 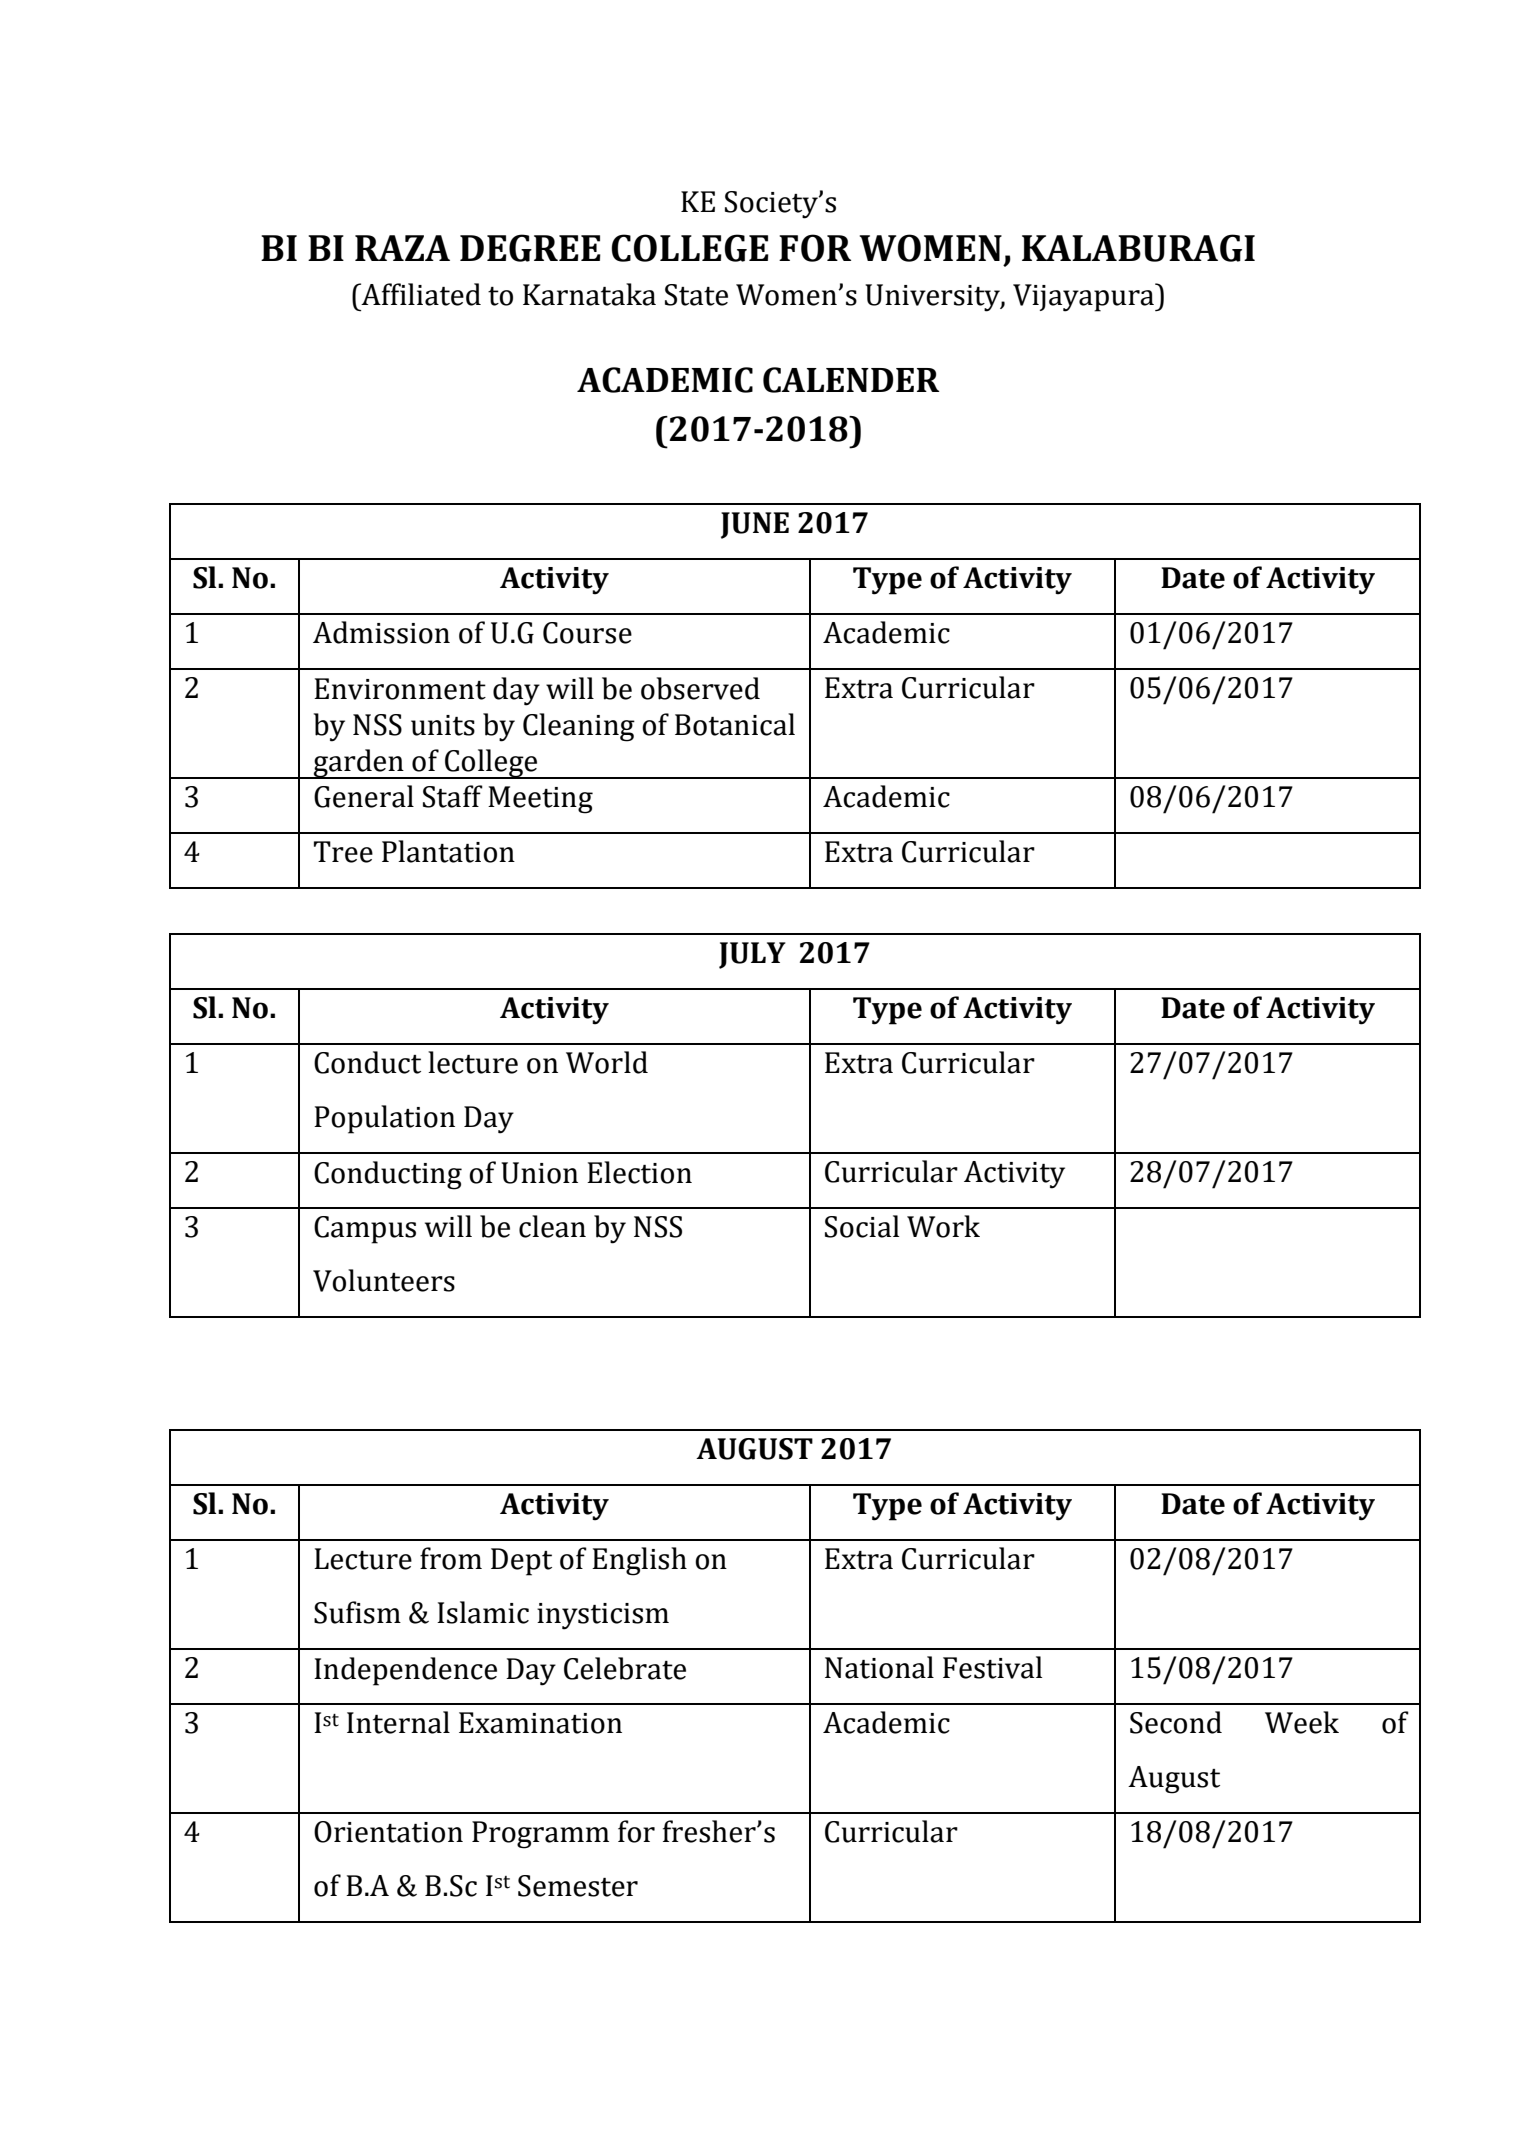 What do you see at coordinates (851, 380) in the page?
I see `CALENDER` at bounding box center [851, 380].
